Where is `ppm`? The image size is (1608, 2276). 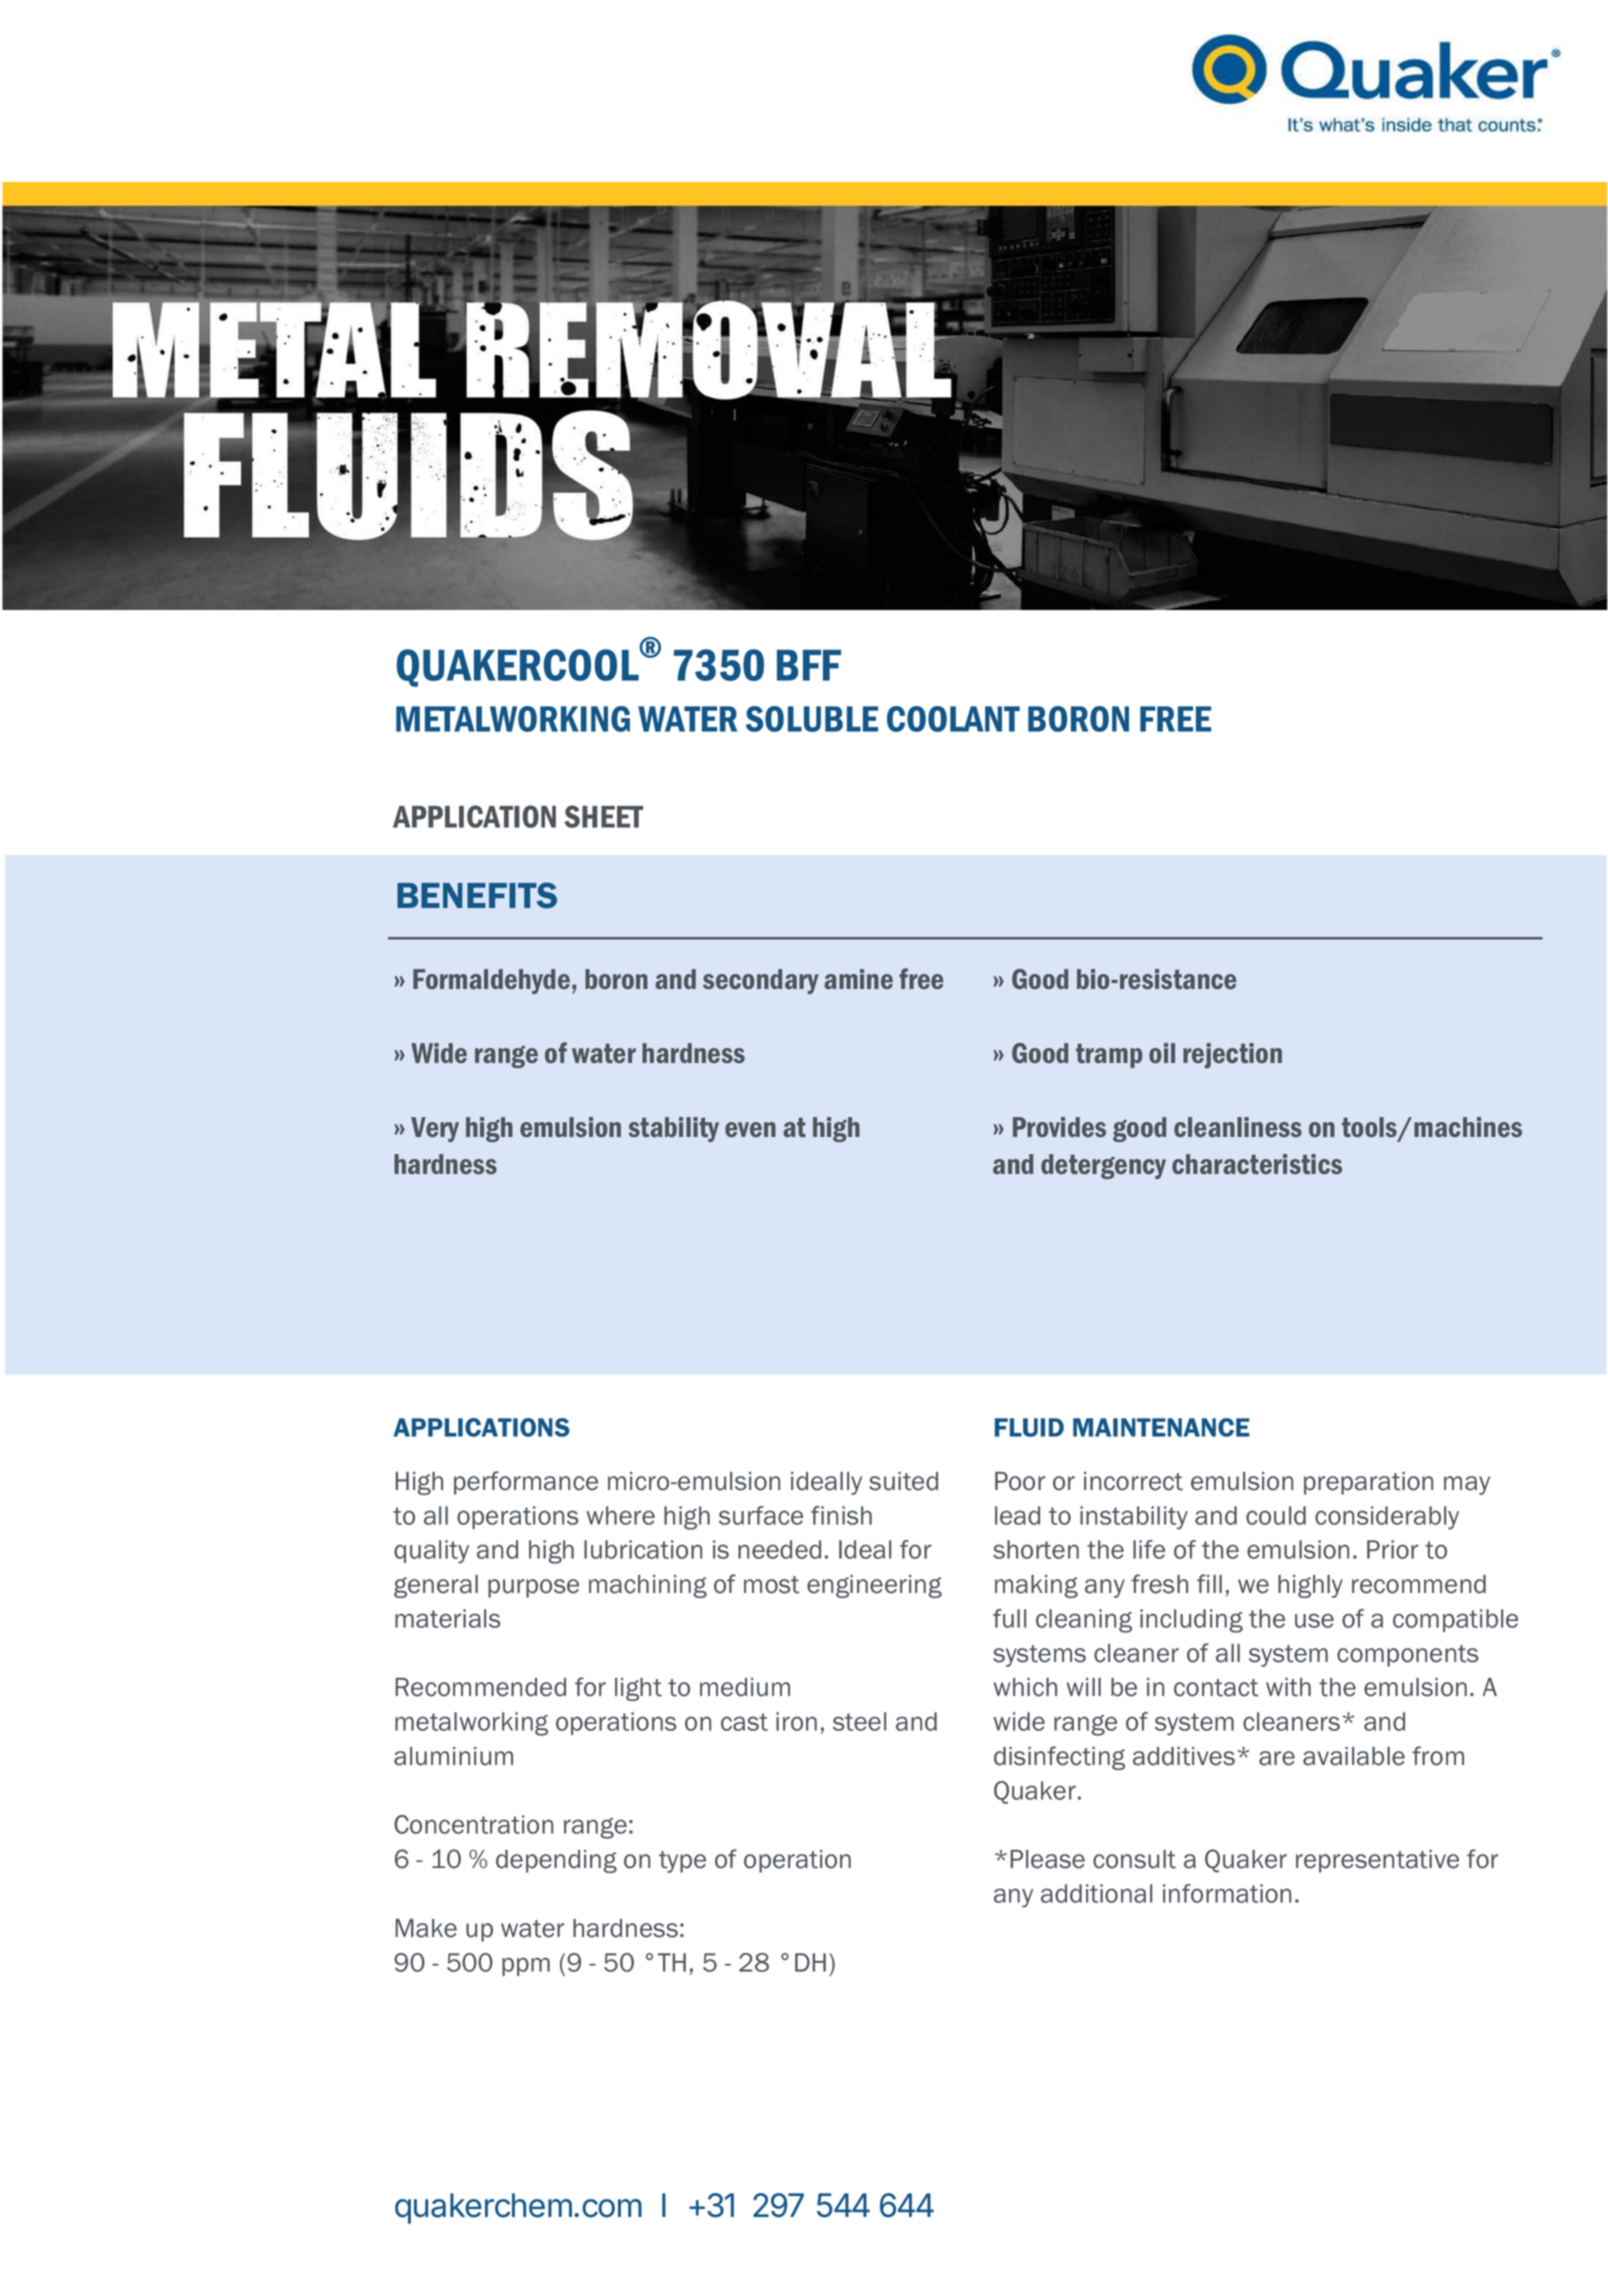 ppm is located at coordinates (526, 1966).
